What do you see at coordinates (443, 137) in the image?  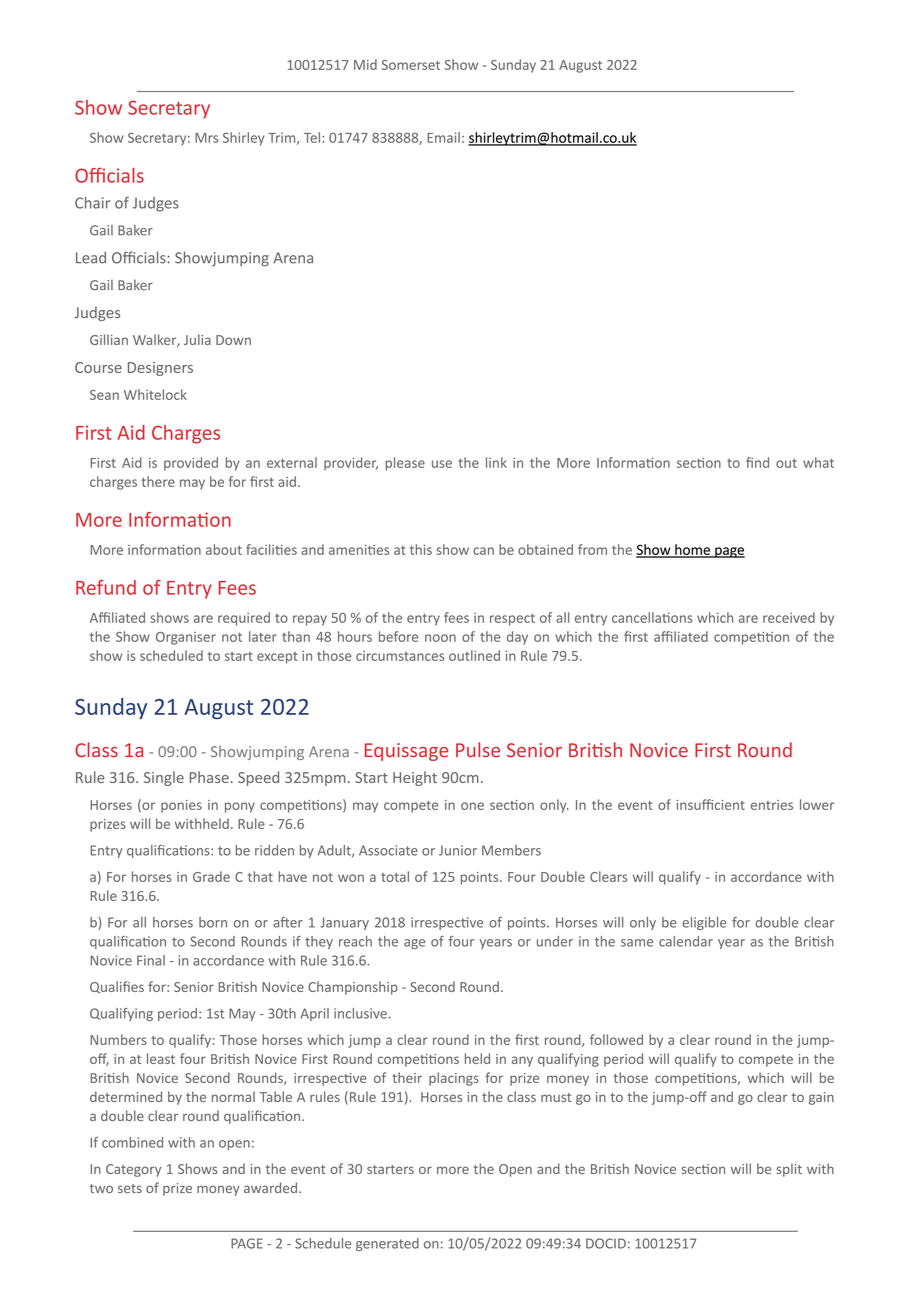 I see `Email` at bounding box center [443, 137].
